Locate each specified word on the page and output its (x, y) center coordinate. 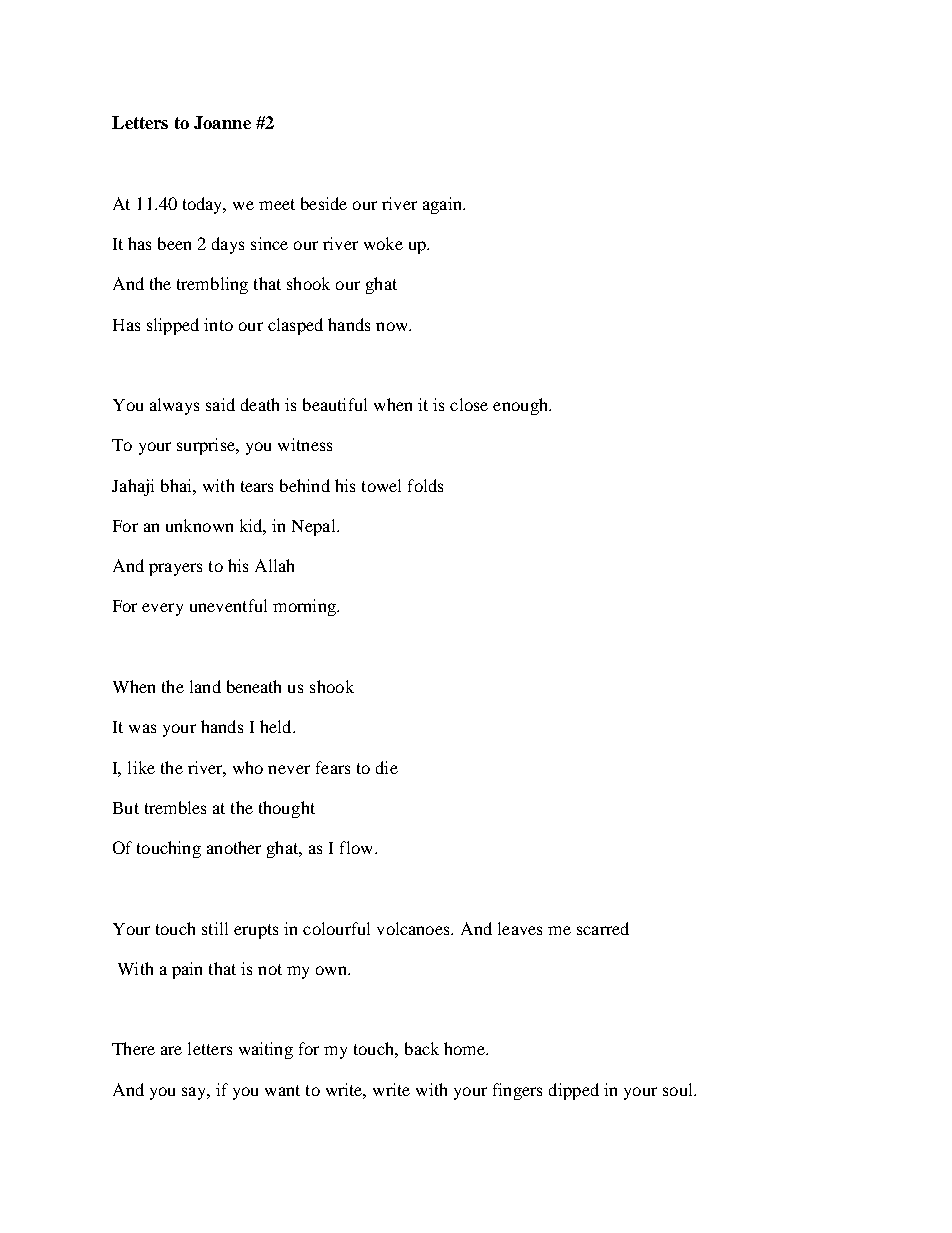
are (171, 1050)
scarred (603, 928)
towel (381, 485)
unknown (199, 525)
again (443, 205)
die (387, 767)
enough (521, 406)
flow (358, 847)
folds (425, 485)
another (234, 847)
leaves (520, 928)
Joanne (222, 122)
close (469, 404)
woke (383, 243)
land (205, 686)
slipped (173, 326)
